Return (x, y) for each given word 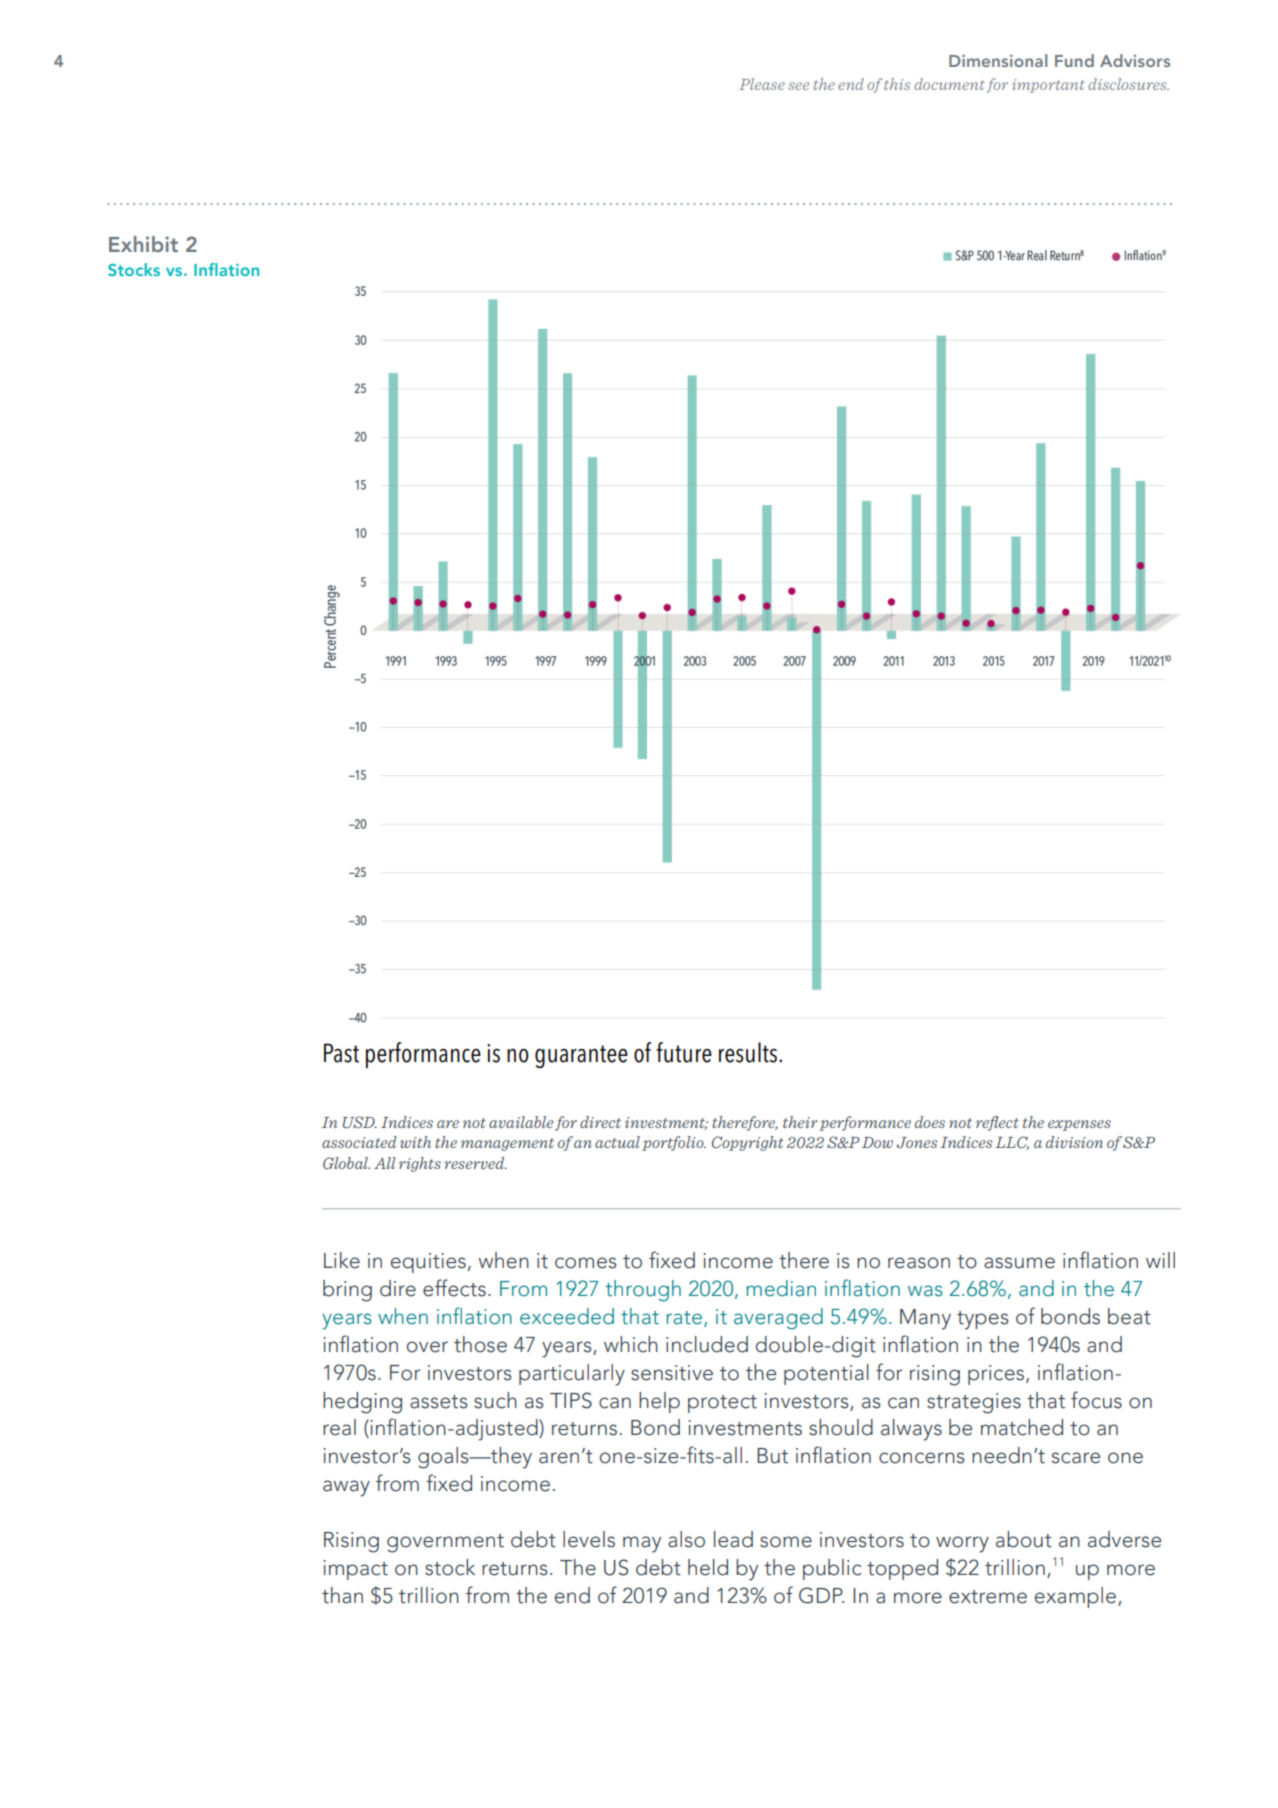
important (1048, 86)
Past (341, 1053)
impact (355, 1570)
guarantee (581, 1056)
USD (360, 1122)
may (642, 1544)
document (949, 84)
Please (762, 84)
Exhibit (143, 244)
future (684, 1052)
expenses (1079, 1125)
